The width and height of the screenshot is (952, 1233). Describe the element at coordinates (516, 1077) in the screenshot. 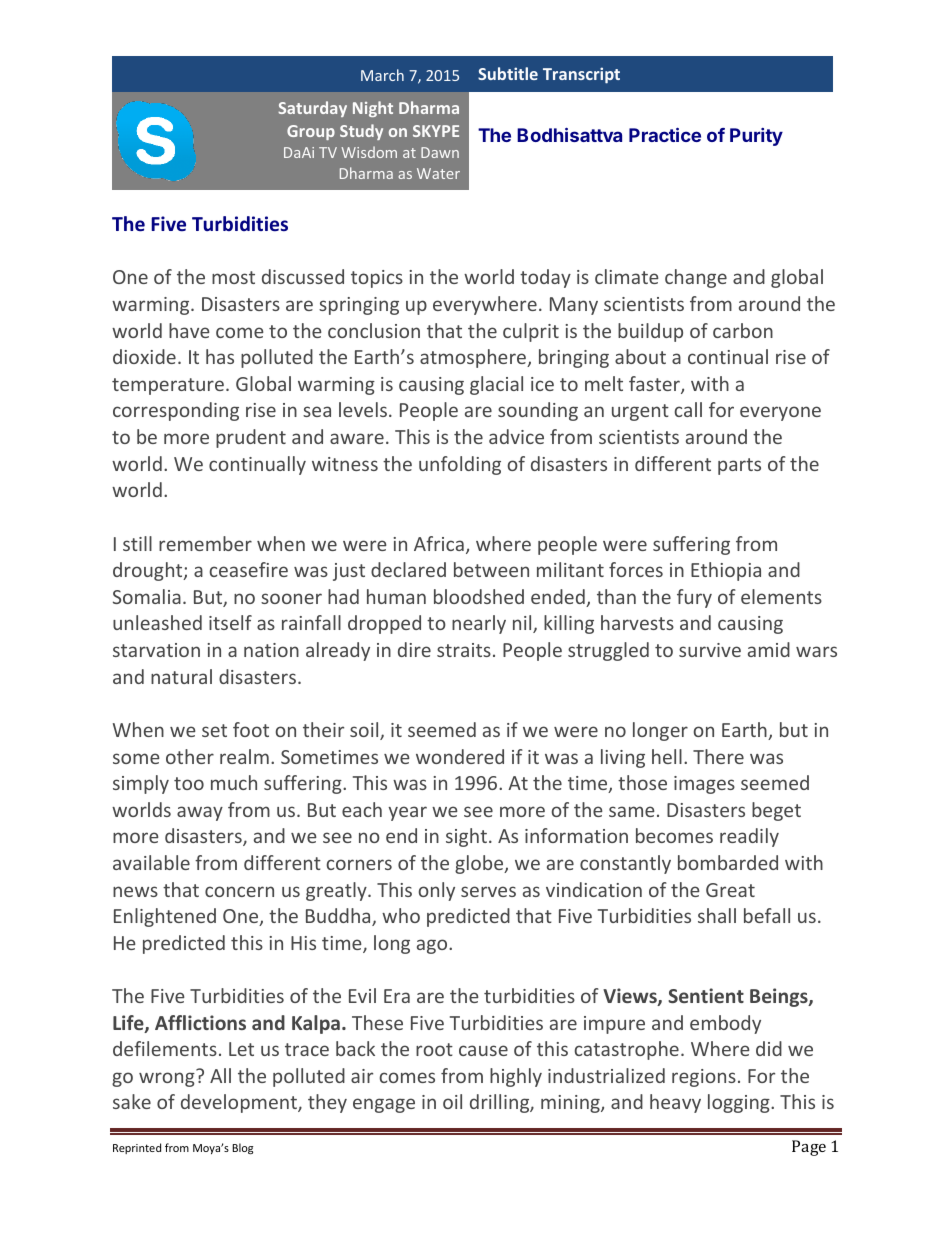

I see `highly` at that location.
